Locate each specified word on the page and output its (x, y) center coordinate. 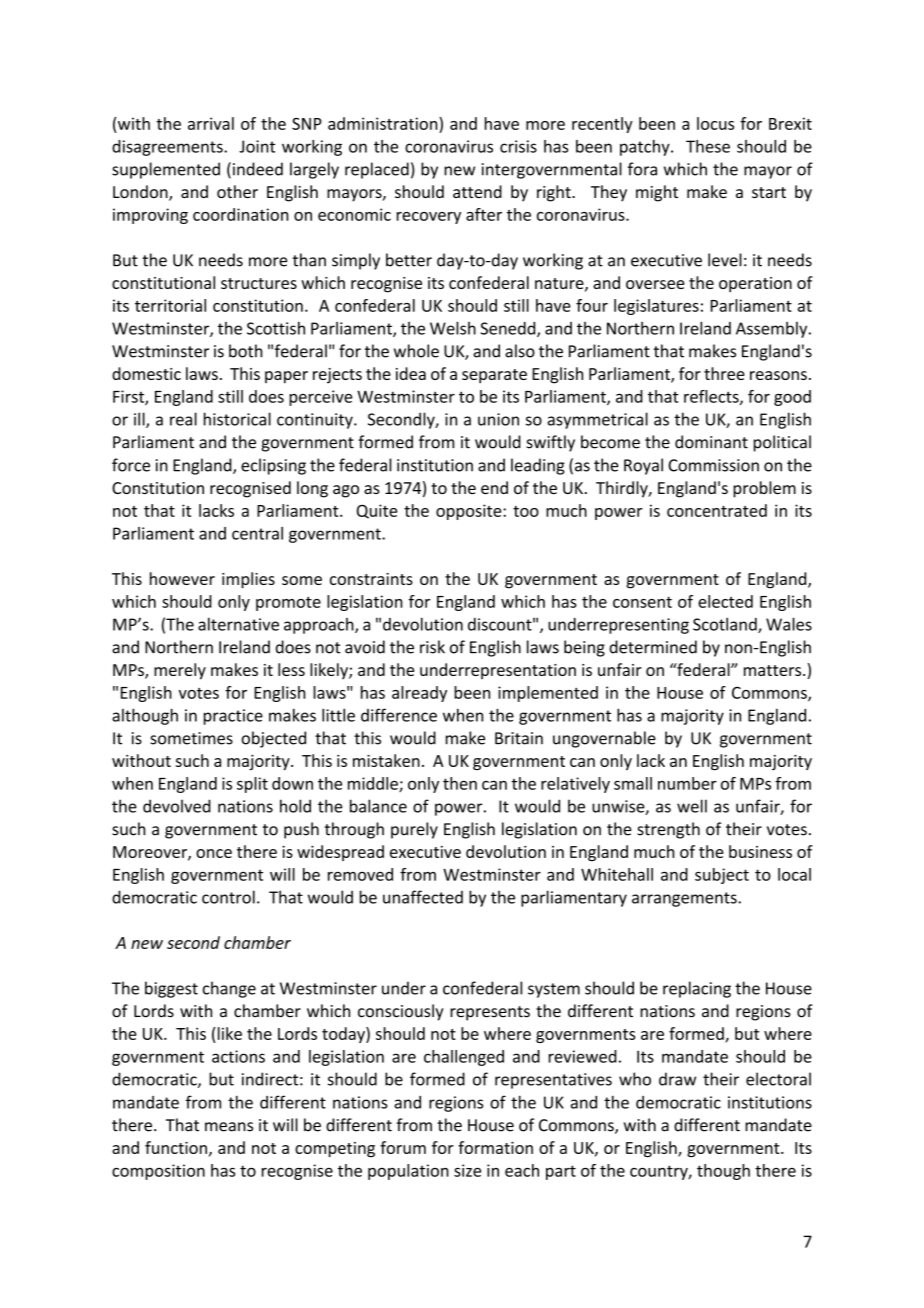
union (498, 419)
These (708, 146)
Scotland (726, 625)
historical (237, 419)
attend (477, 191)
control (228, 897)
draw (677, 1079)
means (229, 1127)
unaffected (423, 897)
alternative (238, 624)
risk (432, 647)
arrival (211, 123)
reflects (712, 397)
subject (722, 876)
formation (495, 1147)
